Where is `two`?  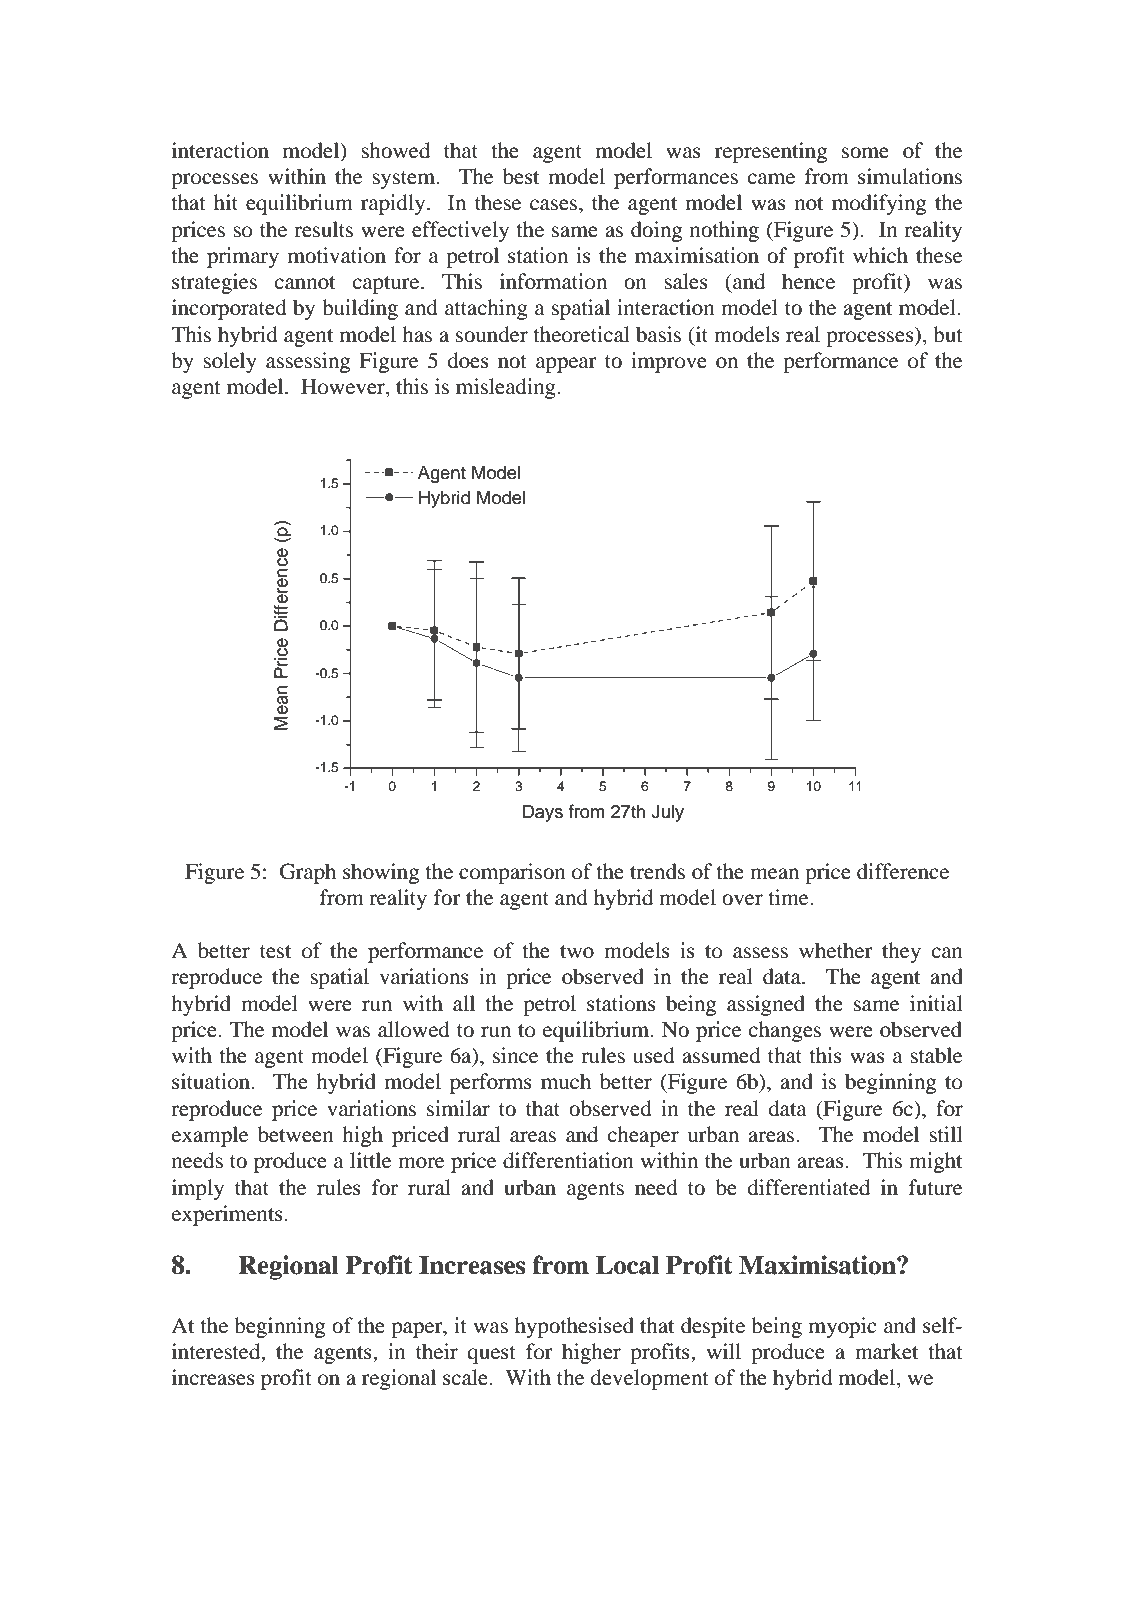
two is located at coordinates (577, 952).
